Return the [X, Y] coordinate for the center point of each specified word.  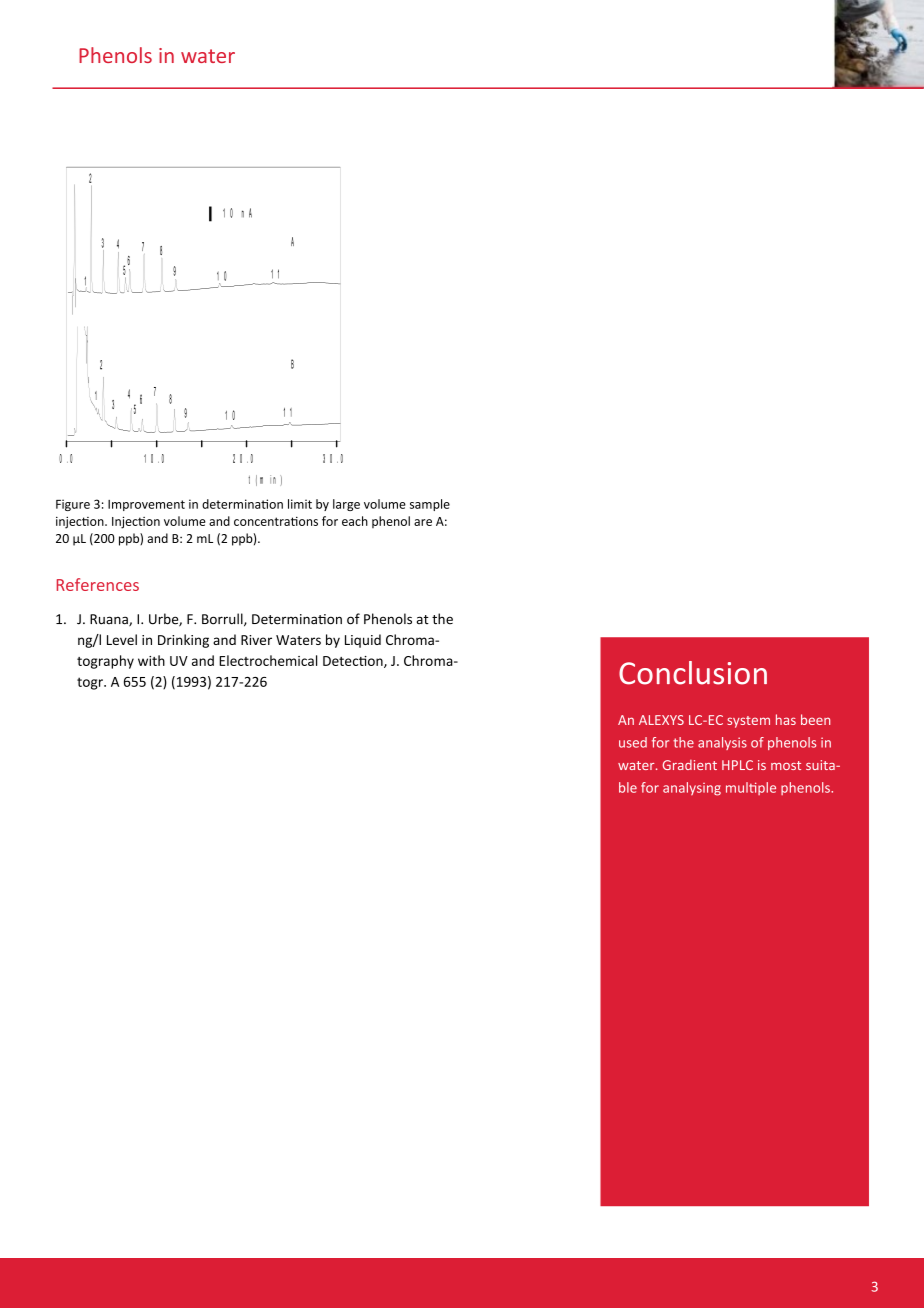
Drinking [183, 641]
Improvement [146, 505]
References [98, 584]
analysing [692, 789]
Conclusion [693, 673]
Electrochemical [268, 660]
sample [430, 505]
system [748, 722]
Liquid [363, 641]
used [633, 742]
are [423, 522]
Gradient [690, 765]
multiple [751, 788]
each [355, 521]
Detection [354, 662]
